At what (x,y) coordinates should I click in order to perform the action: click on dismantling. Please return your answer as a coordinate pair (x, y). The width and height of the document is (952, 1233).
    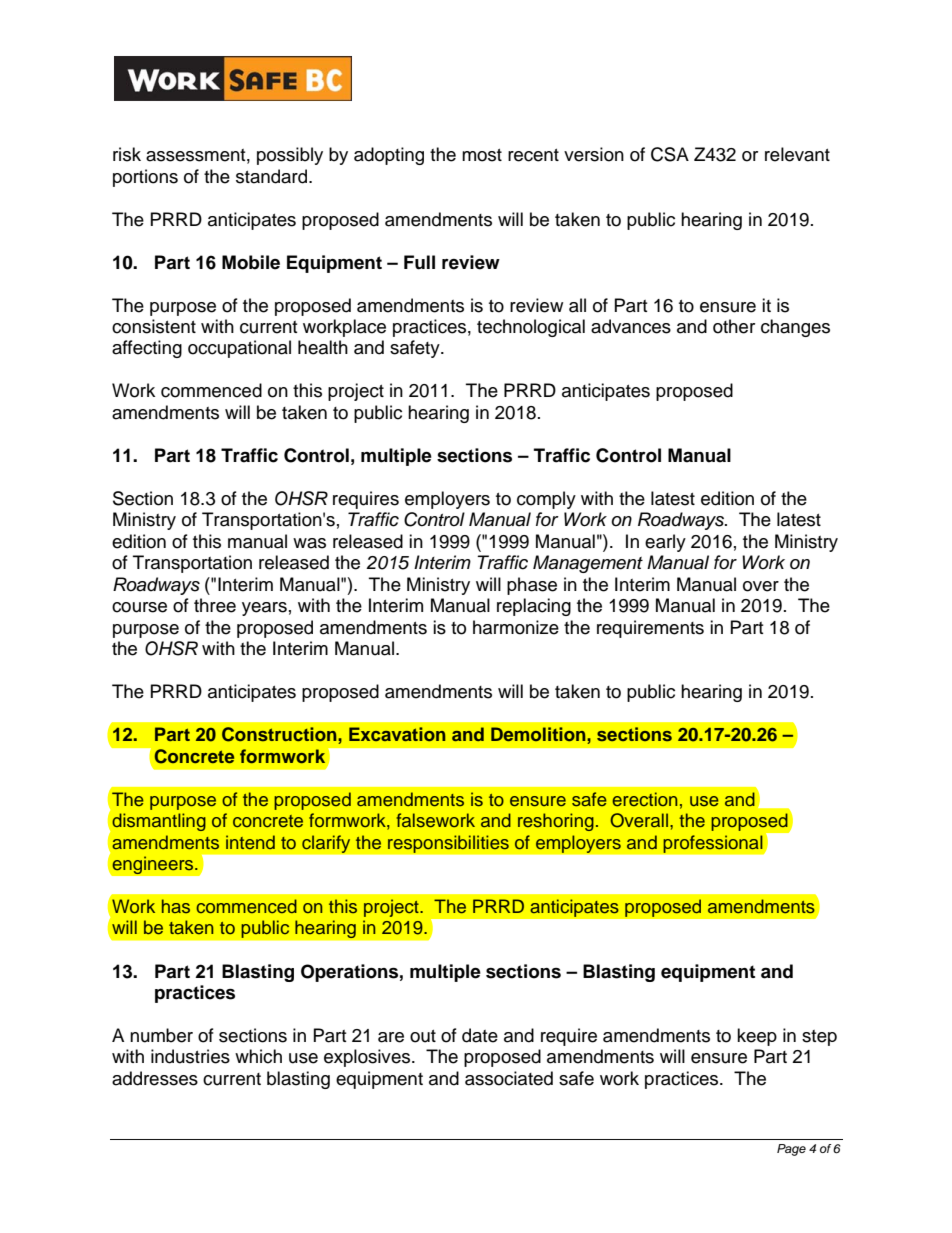
    Looking at the image, I should click on (159, 822).
